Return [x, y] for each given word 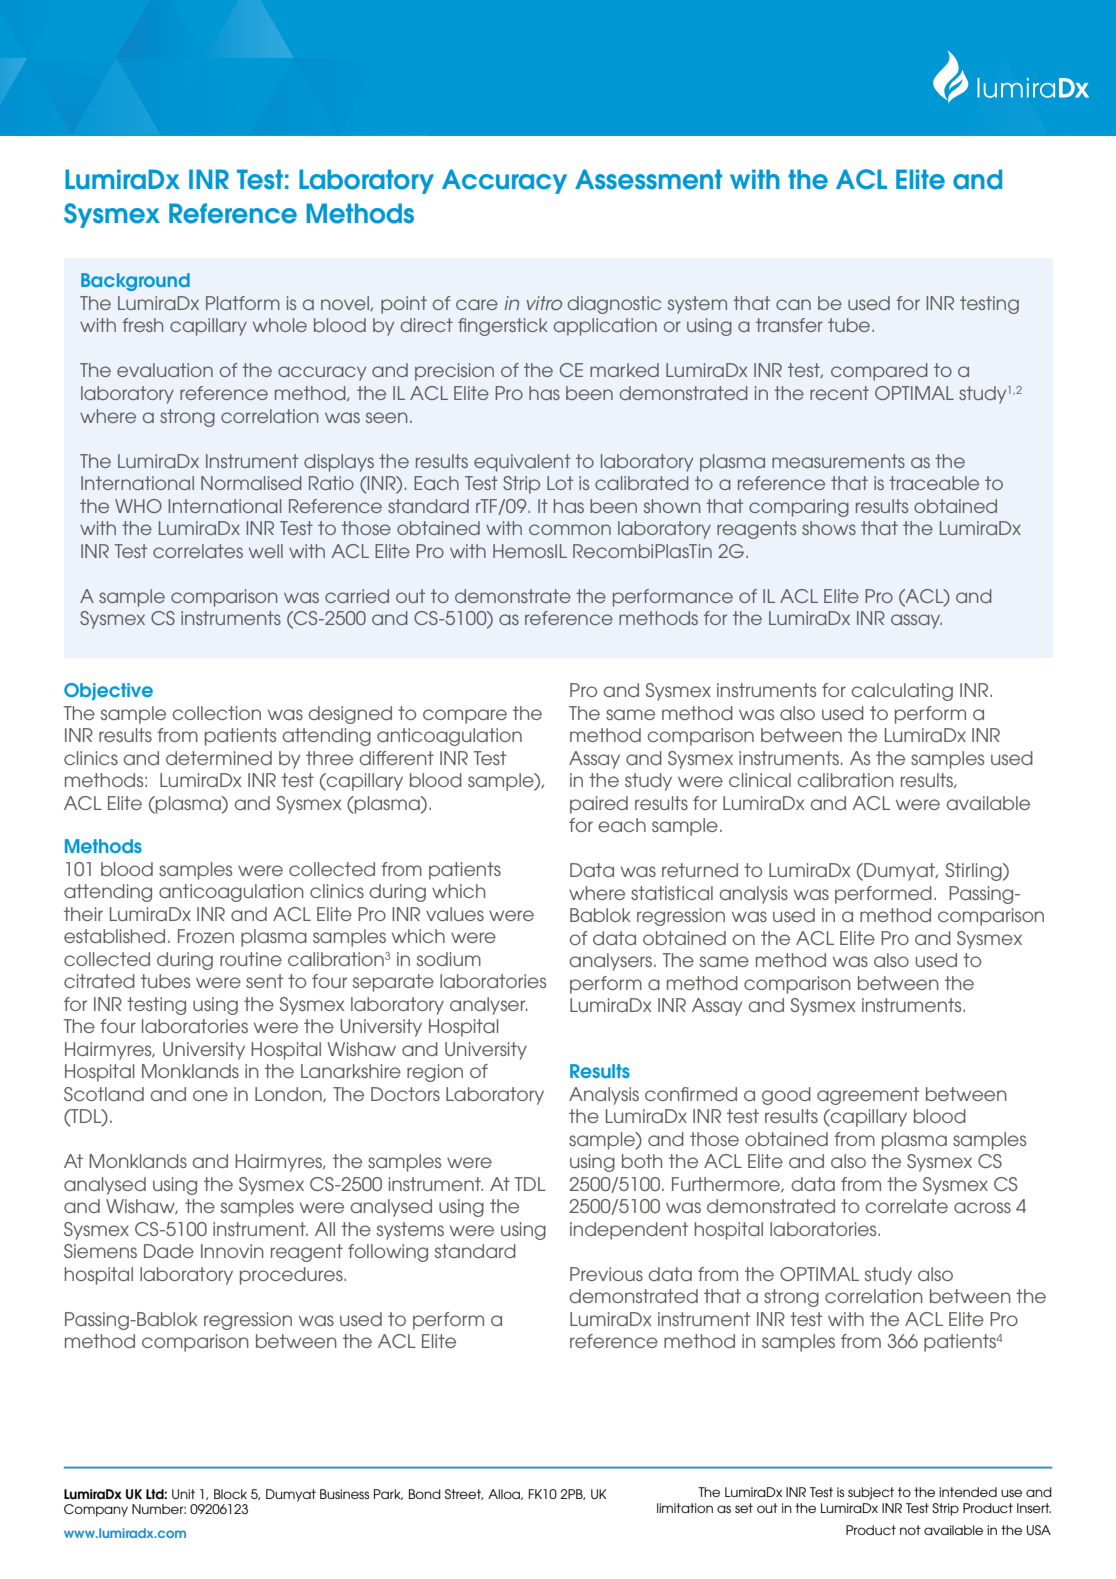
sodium [449, 959]
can [793, 304]
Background [135, 282]
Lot [560, 483]
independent [629, 1231]
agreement [868, 1096]
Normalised [251, 483]
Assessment [648, 179]
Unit [183, 1494]
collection [217, 713]
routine [251, 959]
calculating [902, 692]
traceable [934, 483]
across [982, 1207]
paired [599, 805]
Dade [169, 1251]
